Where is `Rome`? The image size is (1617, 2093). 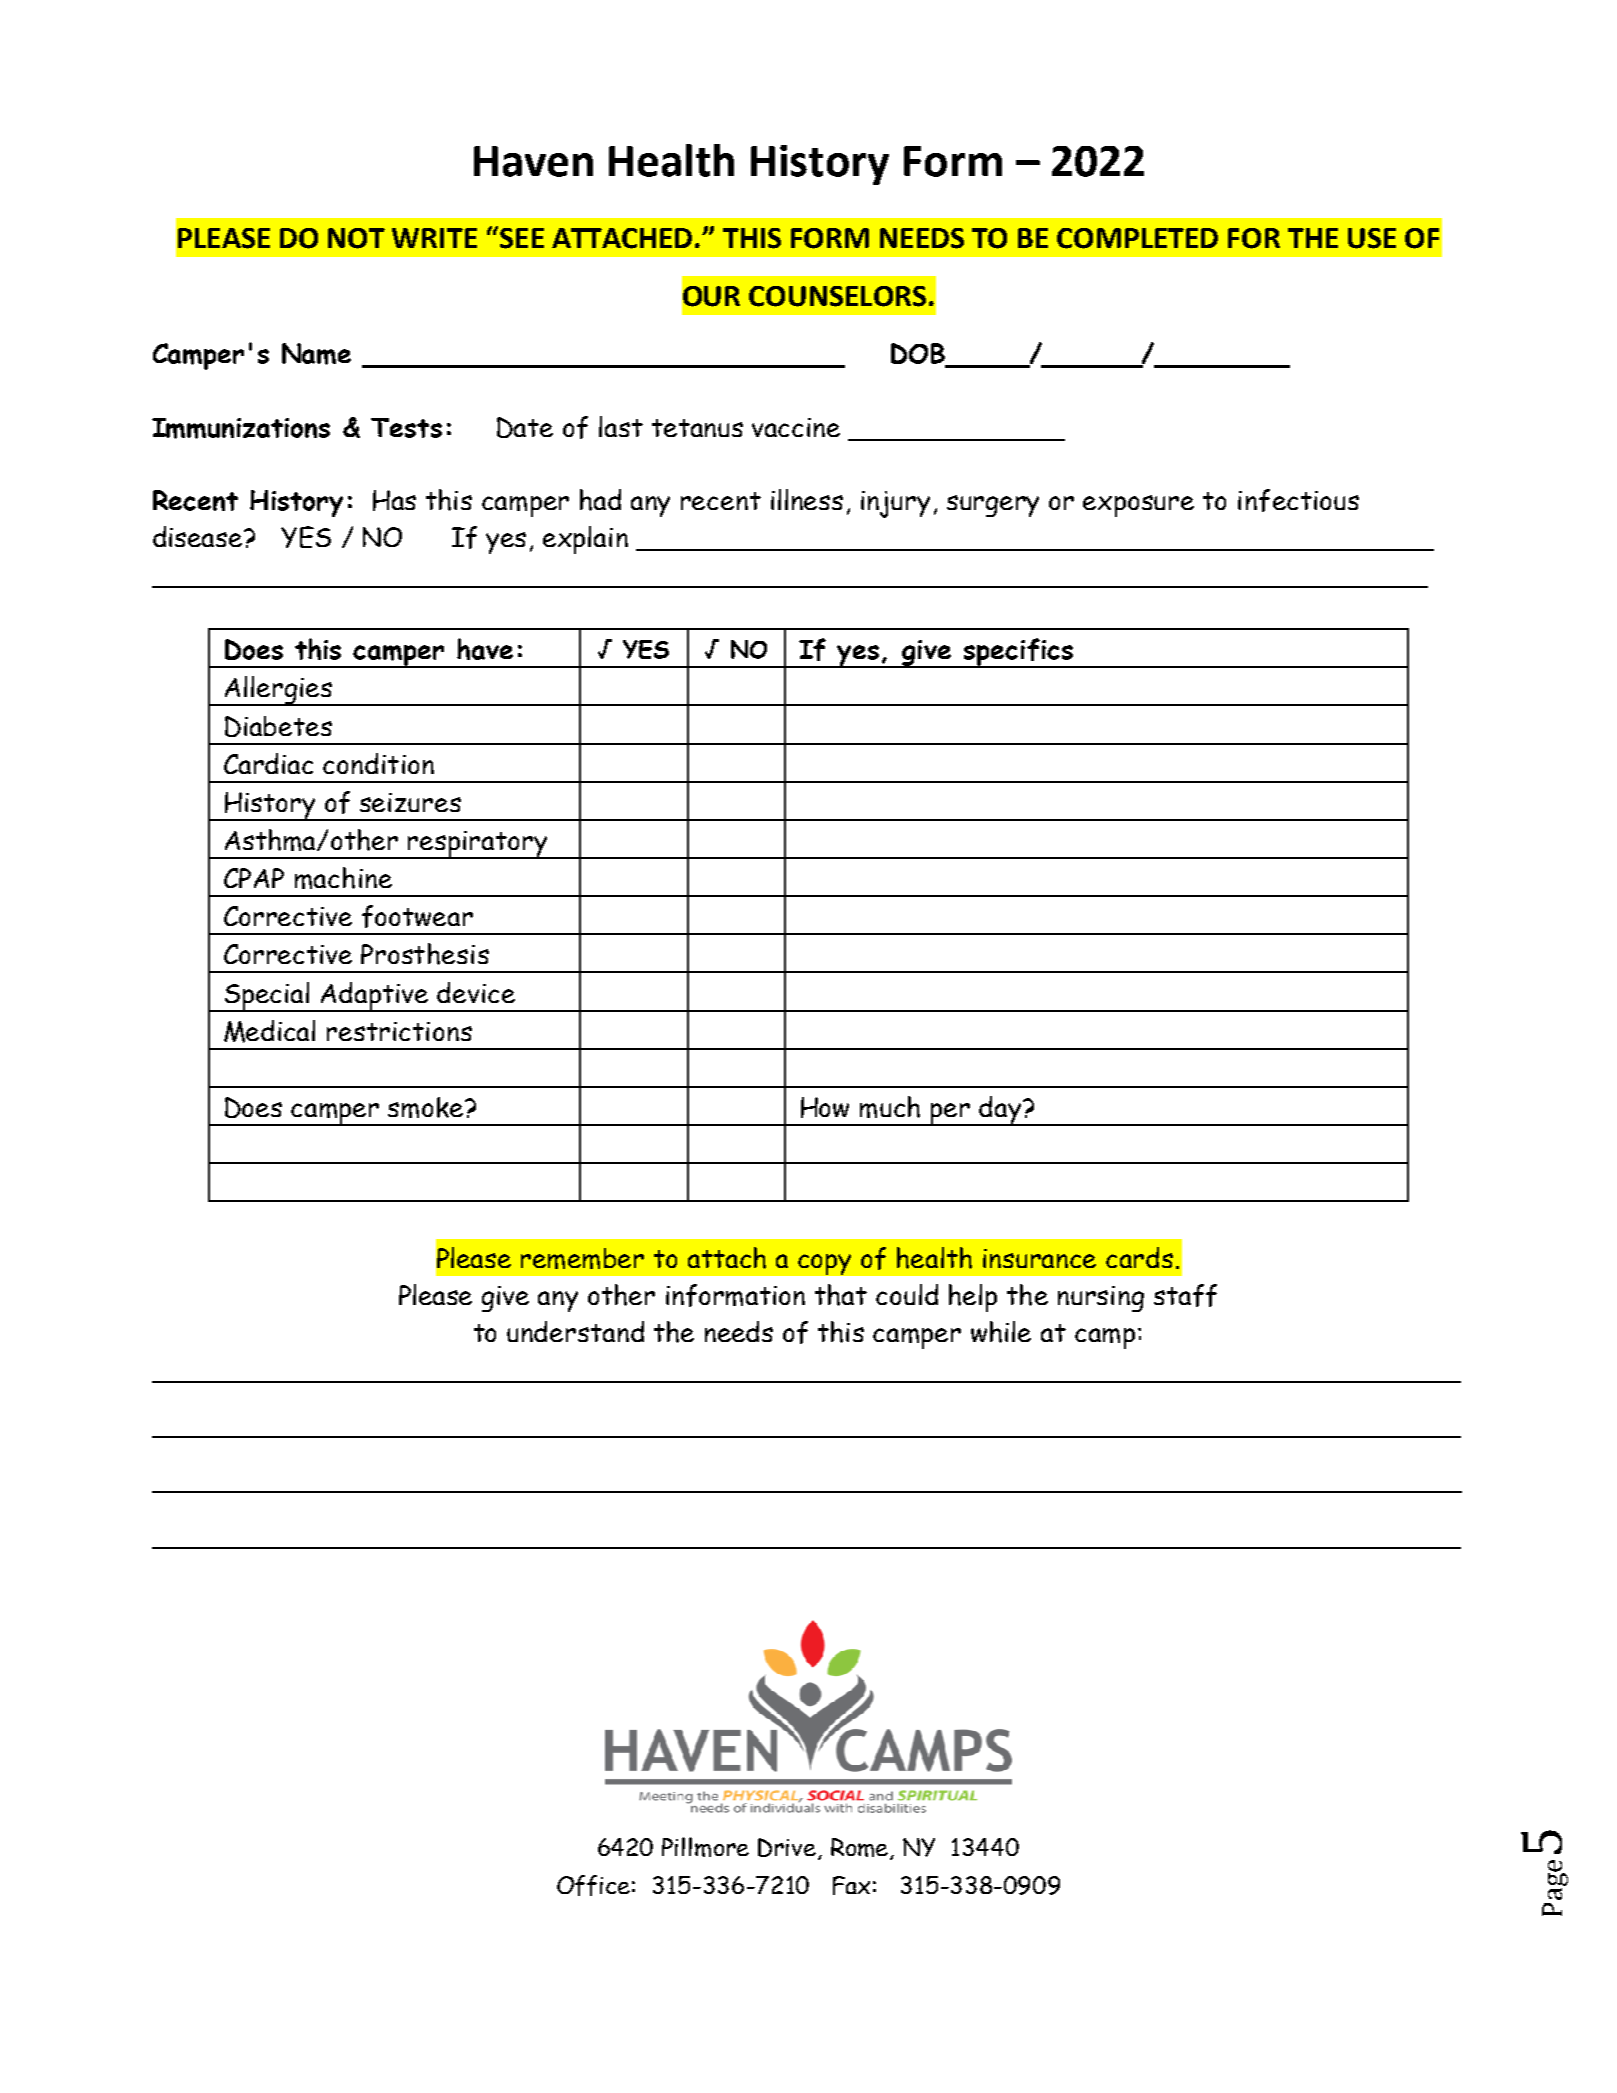 Rome is located at coordinates (861, 1849).
